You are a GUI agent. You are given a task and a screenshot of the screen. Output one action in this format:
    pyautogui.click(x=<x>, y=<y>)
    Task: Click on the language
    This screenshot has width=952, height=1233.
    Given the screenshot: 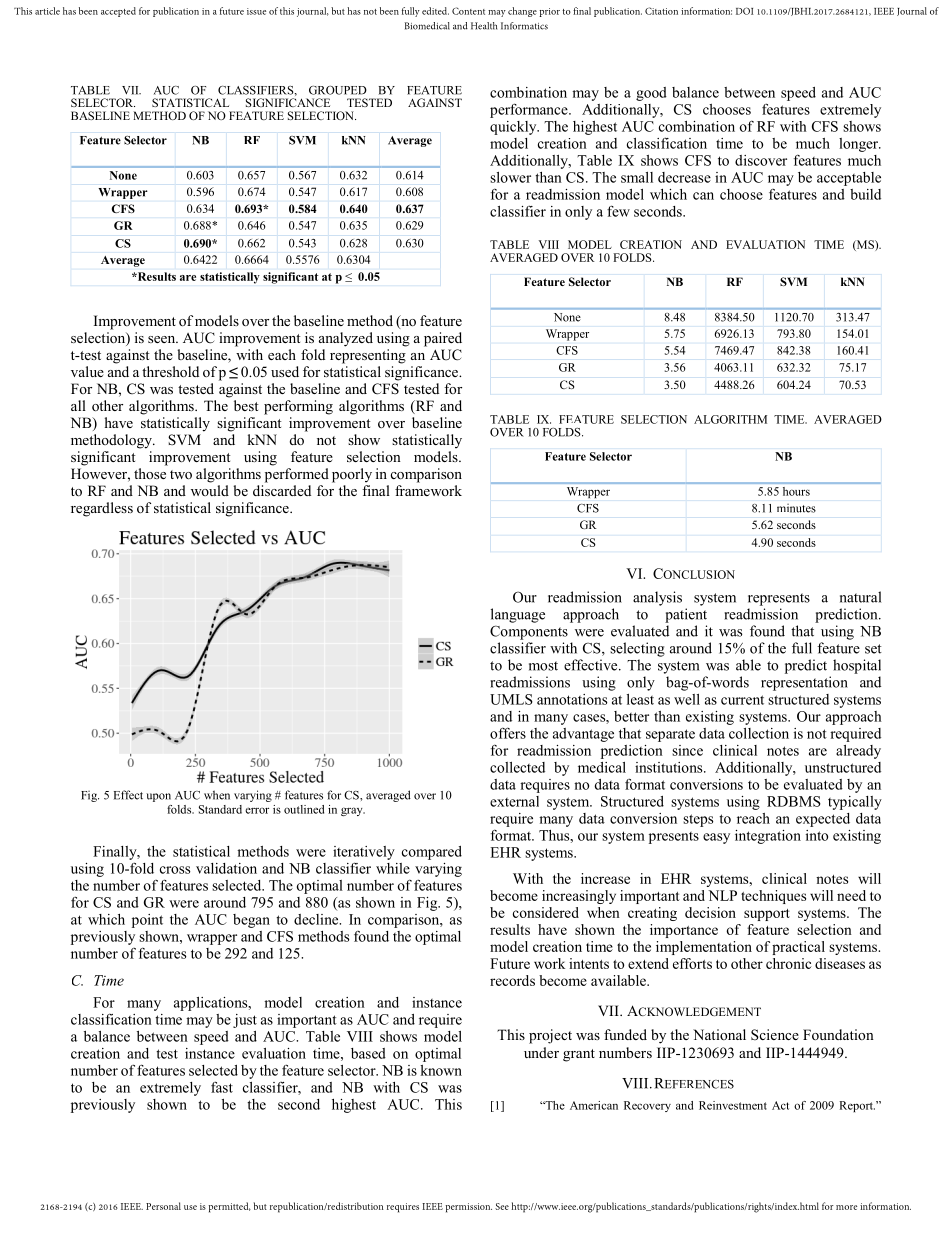 What is the action you would take?
    pyautogui.click(x=518, y=615)
